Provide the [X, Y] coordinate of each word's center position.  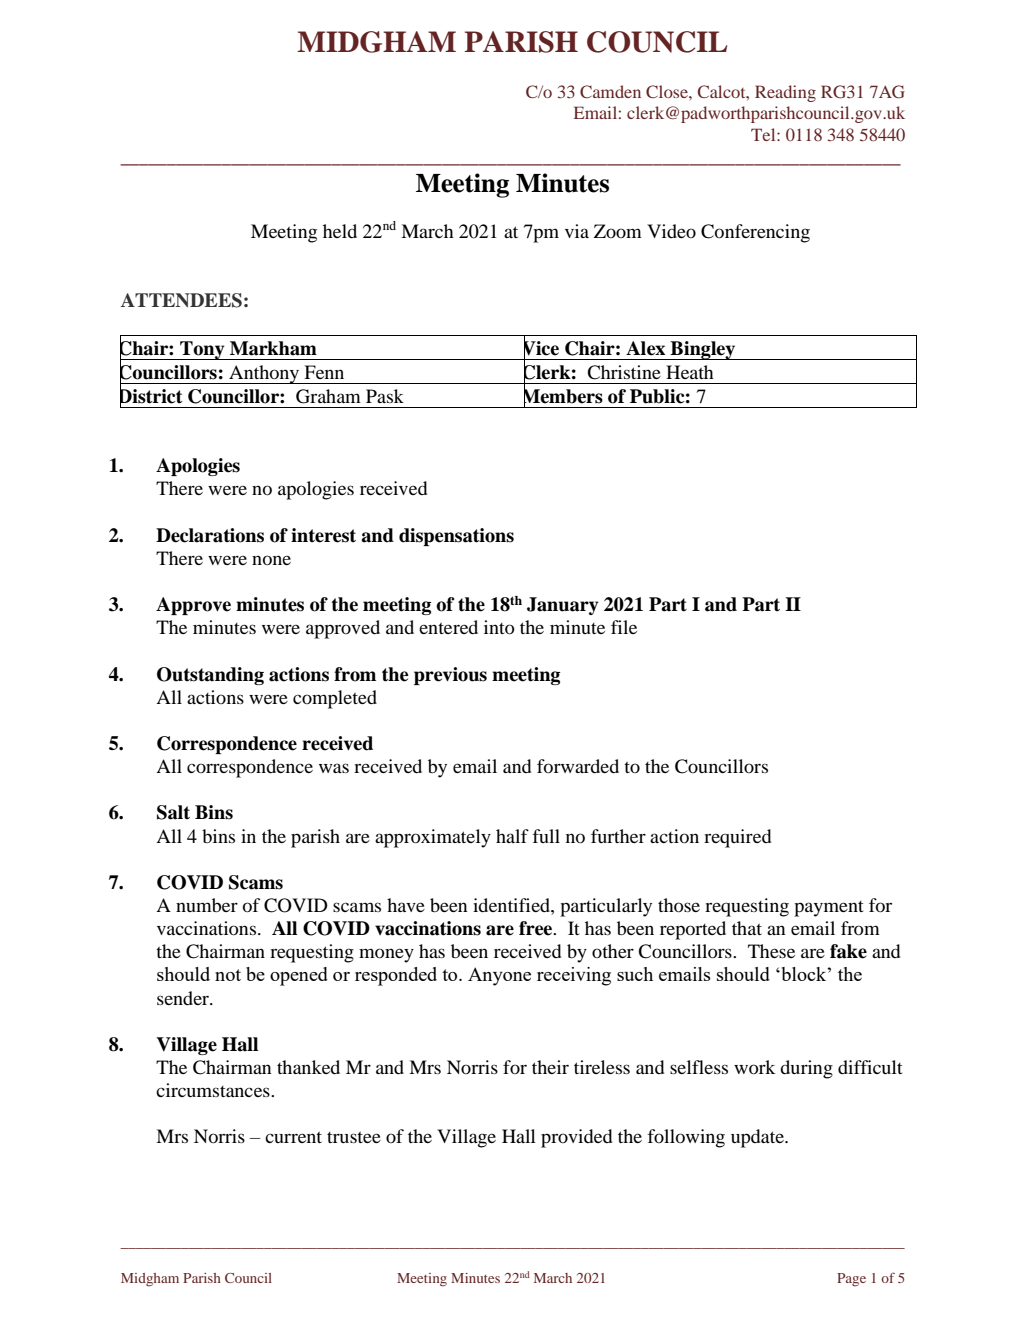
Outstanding [210, 676]
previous [450, 676]
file [624, 627]
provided [576, 1138]
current [293, 1137]
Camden [610, 91]
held [340, 231]
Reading [785, 93]
